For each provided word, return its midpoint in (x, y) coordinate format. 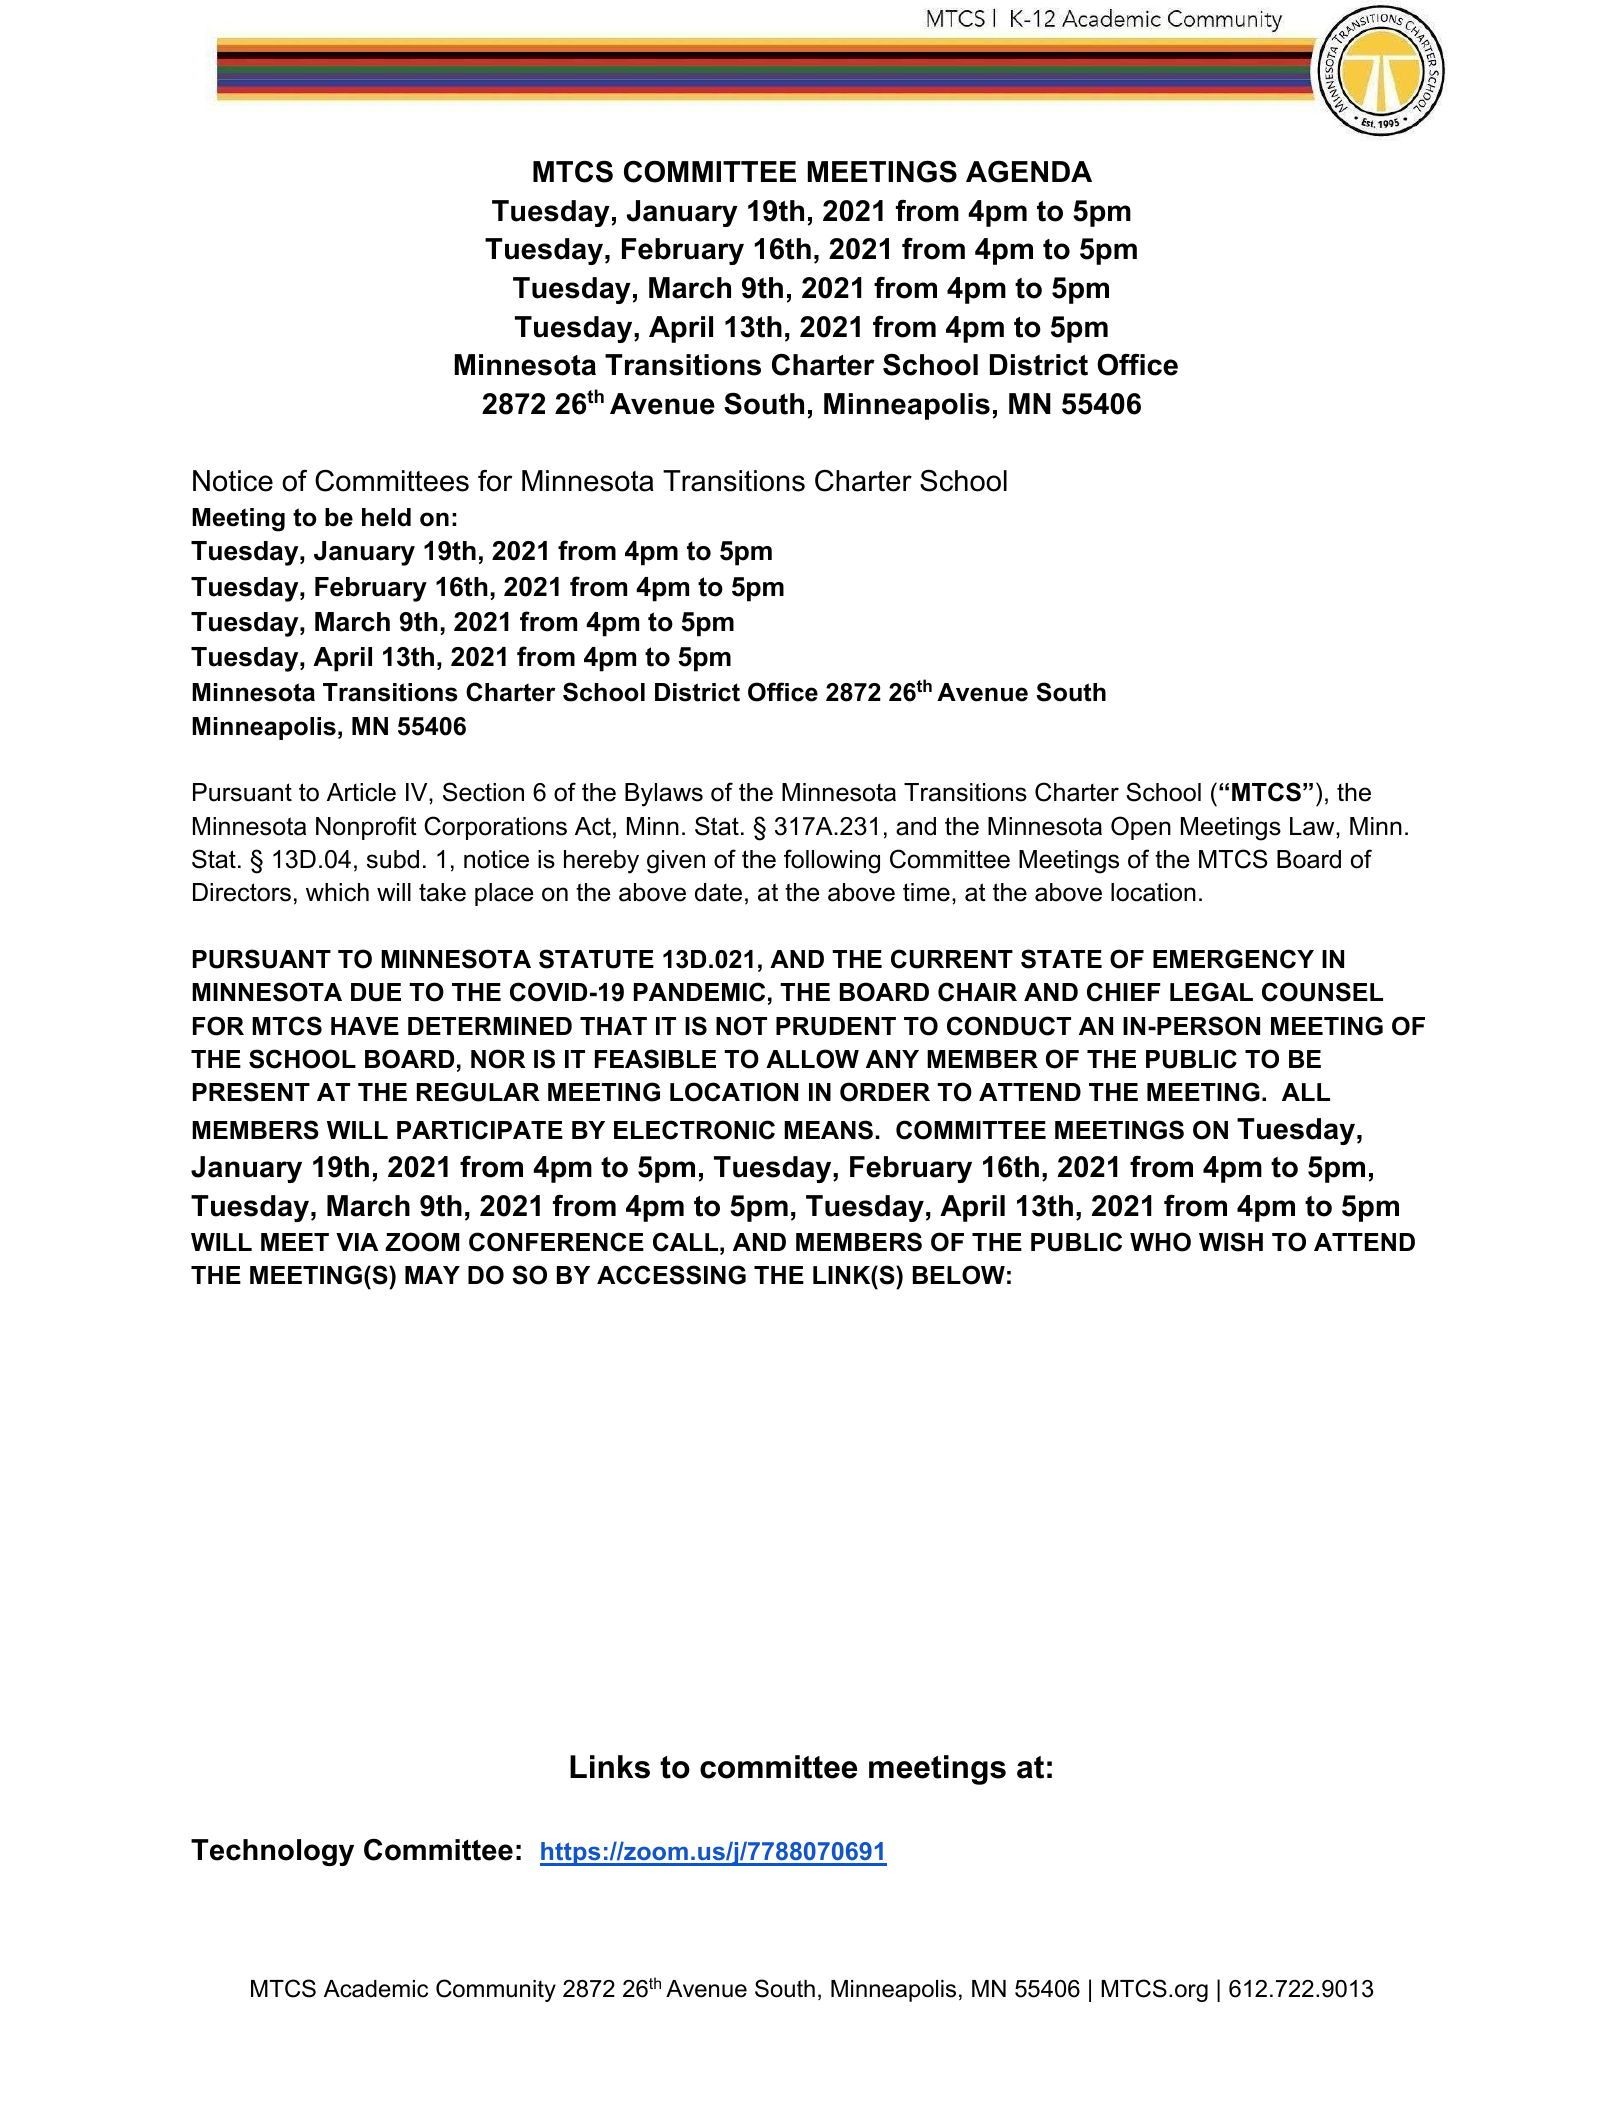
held (386, 517)
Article (361, 792)
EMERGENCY (1233, 959)
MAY (432, 1275)
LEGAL (1211, 992)
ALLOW (812, 1059)
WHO (1160, 1242)
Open (1141, 828)
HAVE (365, 1026)
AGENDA (1029, 171)
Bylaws (664, 795)
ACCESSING (671, 1275)
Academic (376, 1989)
